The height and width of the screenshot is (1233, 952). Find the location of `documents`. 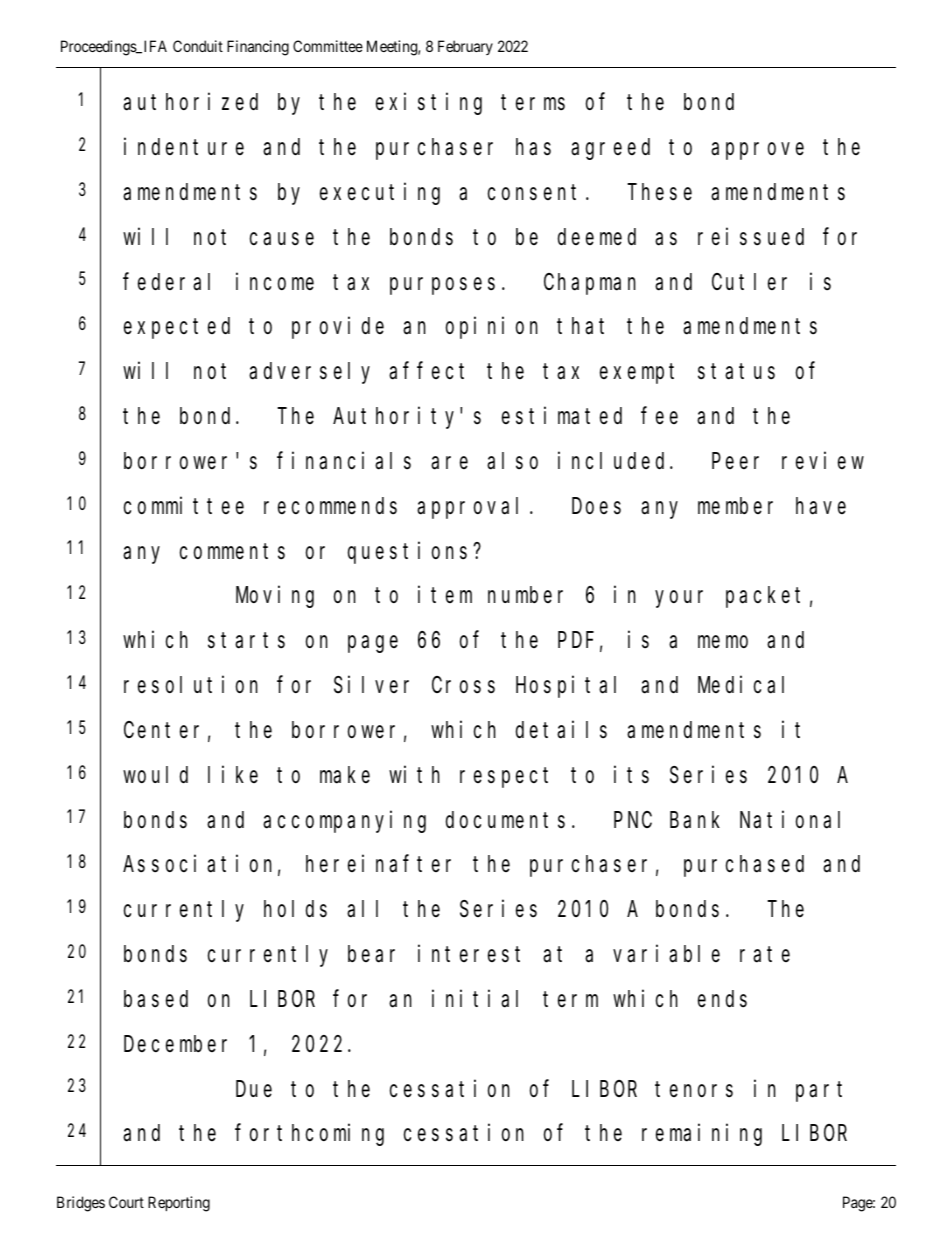

documents is located at coordinates (505, 820).
